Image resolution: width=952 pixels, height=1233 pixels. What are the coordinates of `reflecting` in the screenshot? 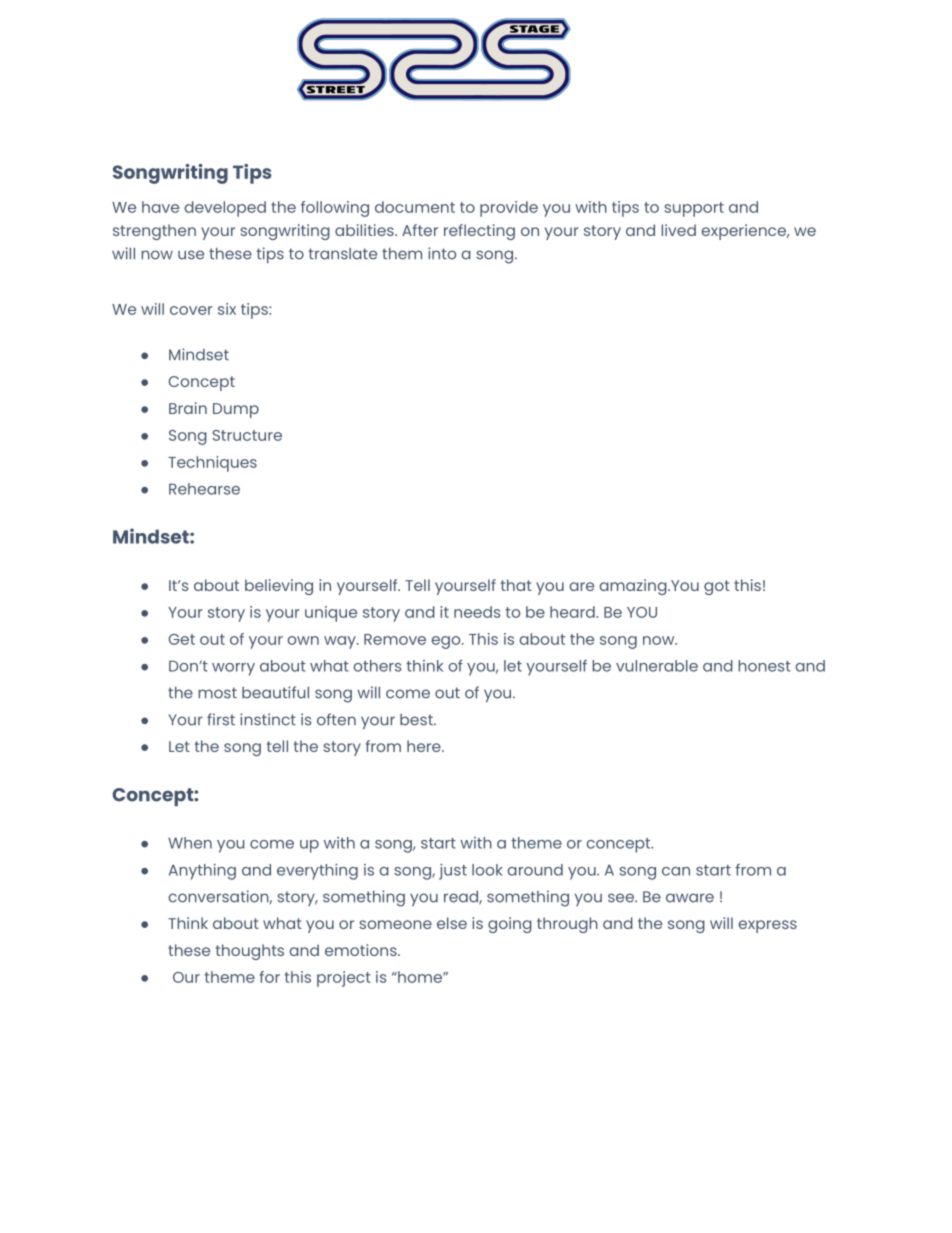 It's located at (479, 232).
